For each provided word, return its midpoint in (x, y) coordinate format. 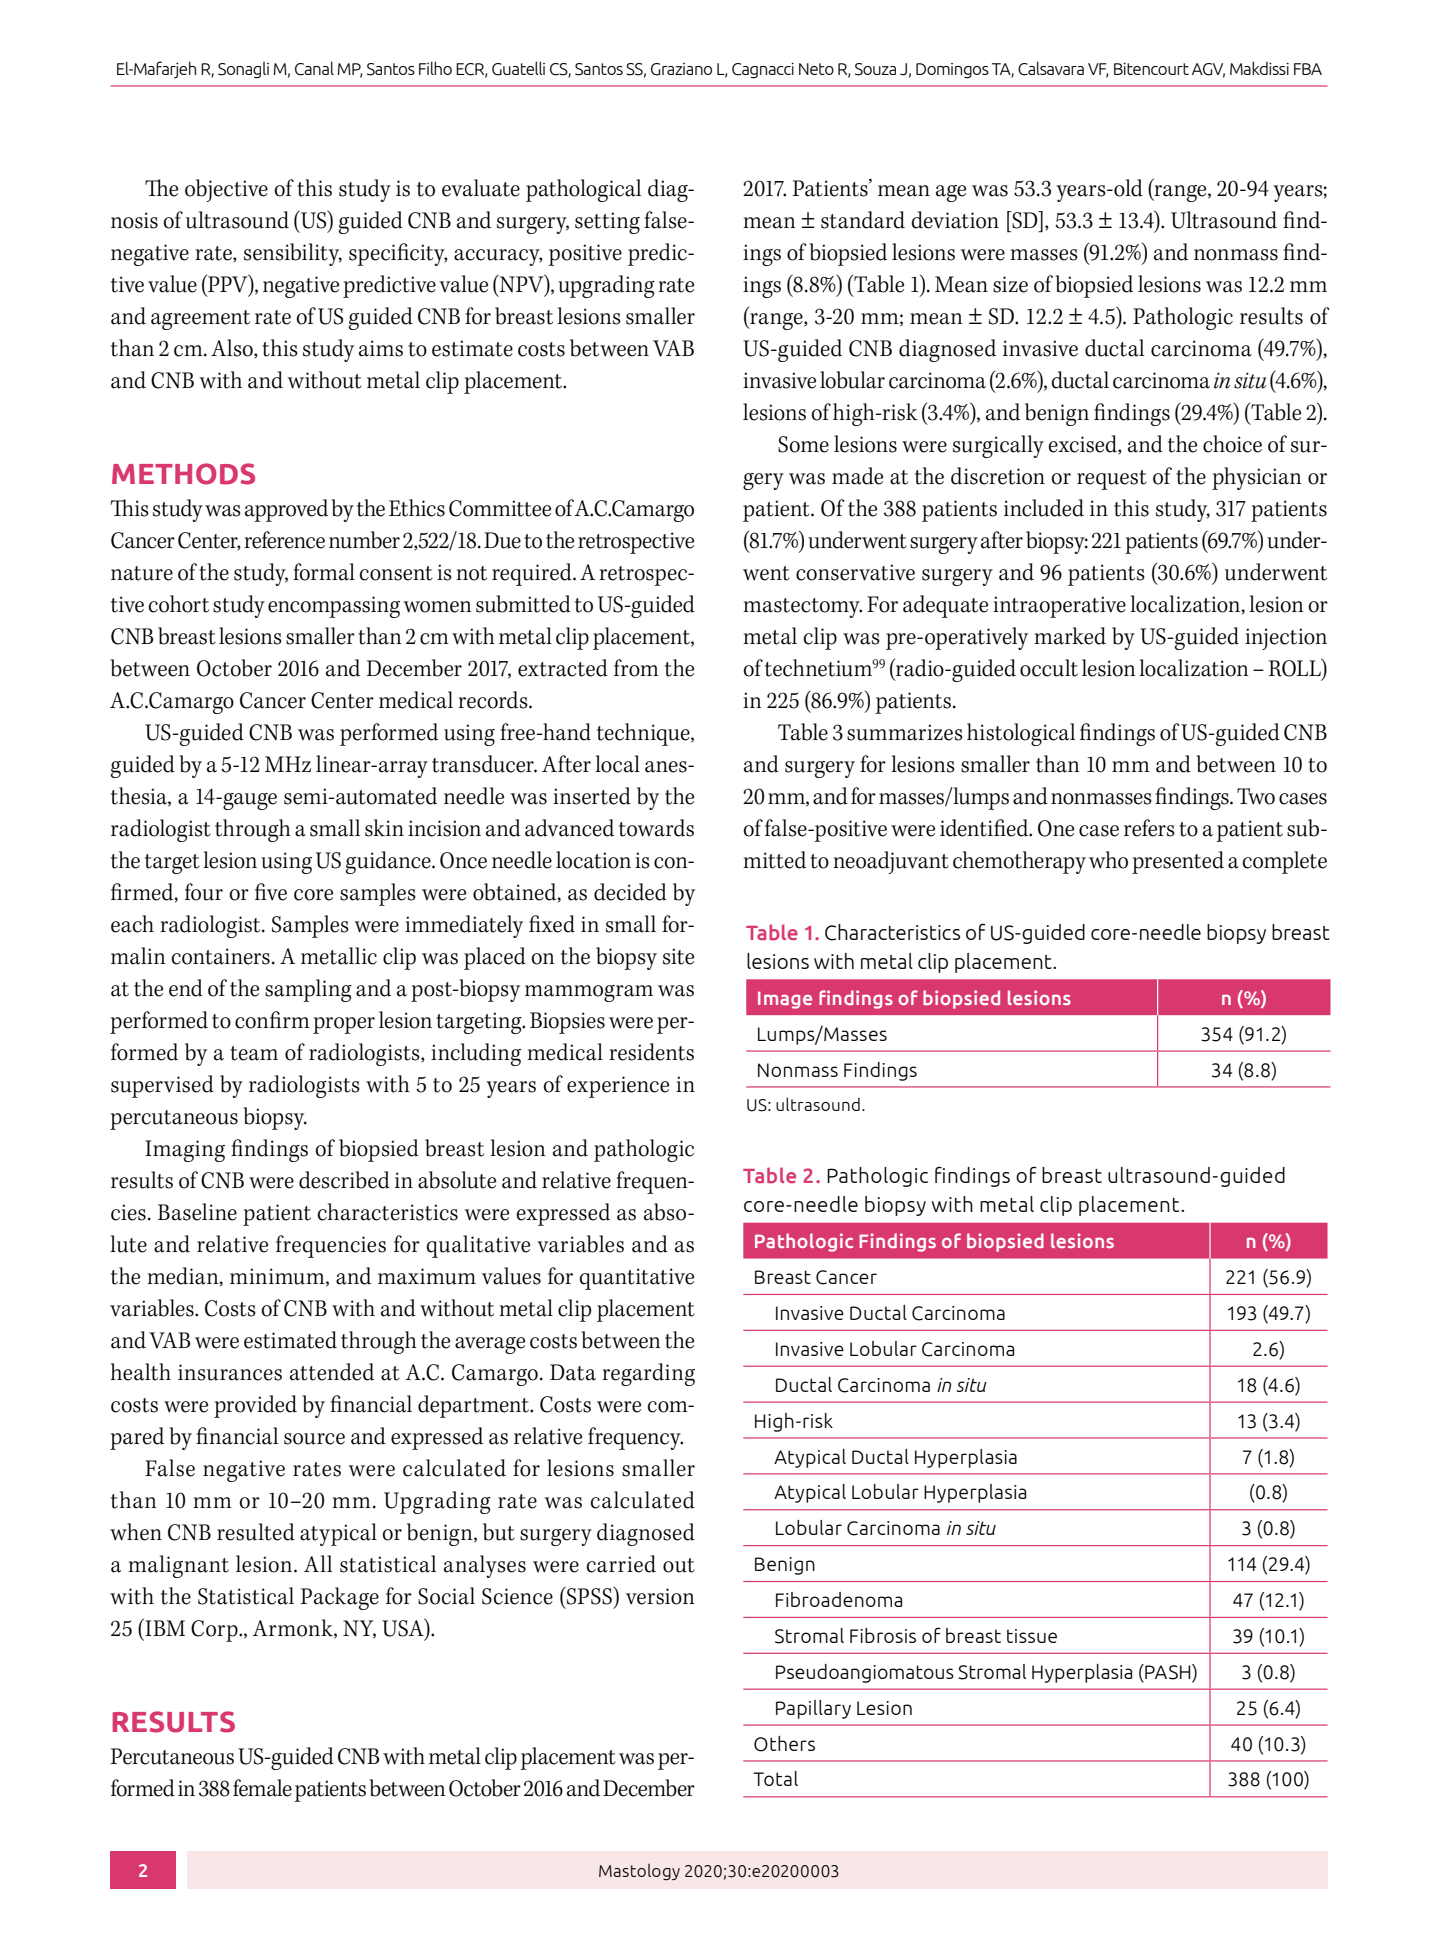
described (344, 1180)
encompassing (334, 607)
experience (618, 1087)
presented (1178, 862)
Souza (875, 69)
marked (1070, 636)
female (262, 1788)
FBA (1308, 69)
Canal (314, 68)
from (636, 668)
